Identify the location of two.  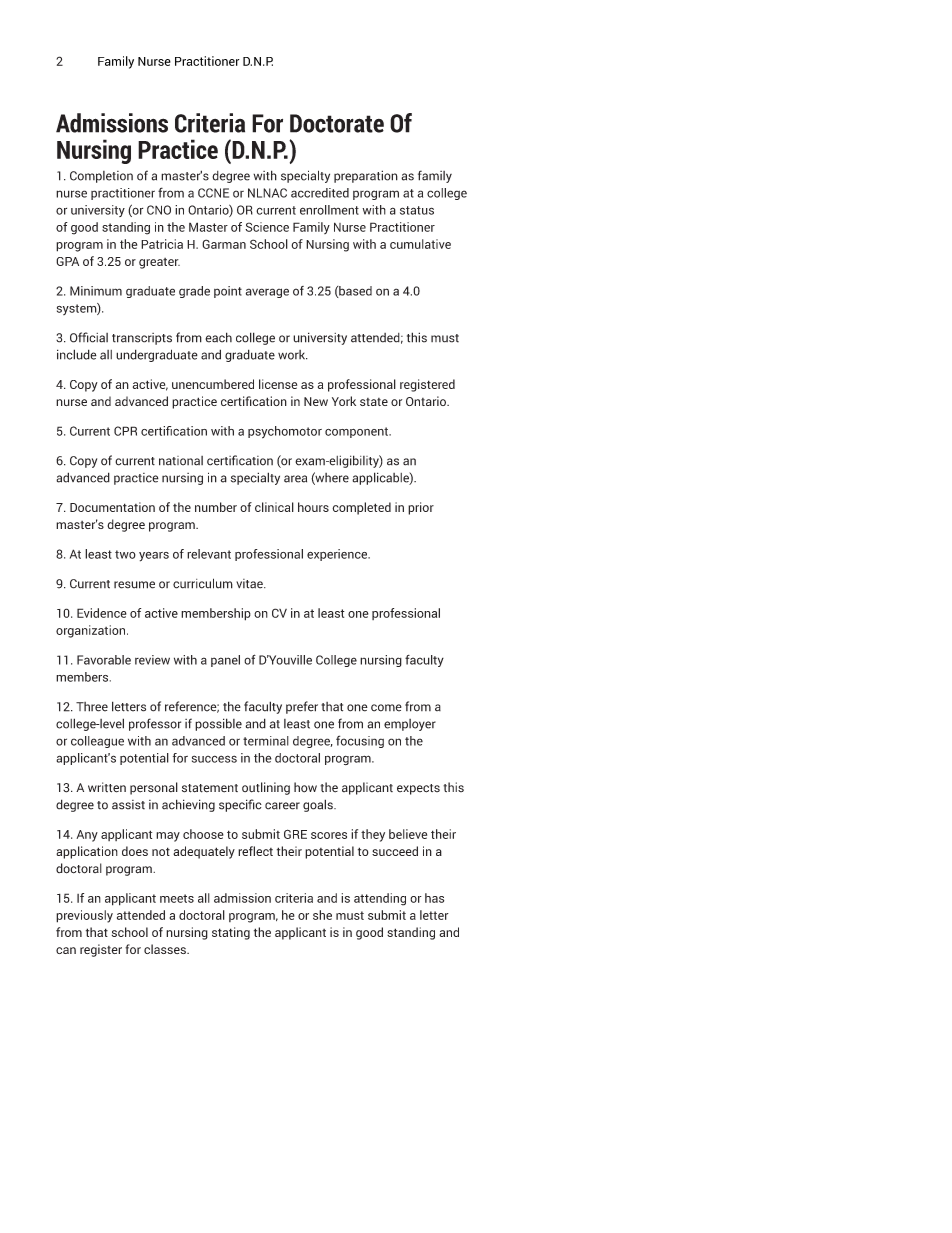
(125, 554).
